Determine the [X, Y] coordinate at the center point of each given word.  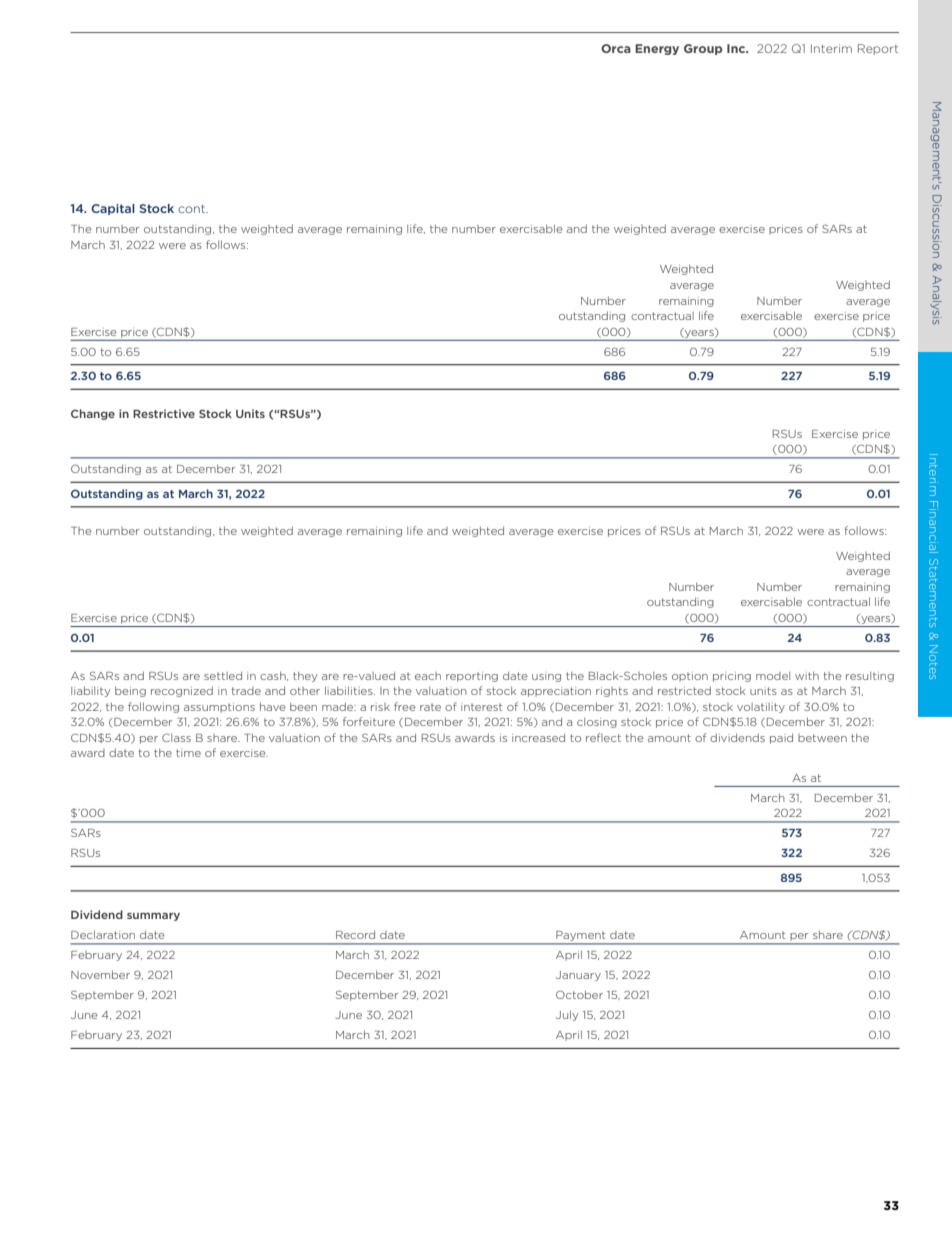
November [100, 974]
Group [703, 49]
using [546, 677]
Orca [616, 48]
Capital [113, 209]
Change [93, 414]
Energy [657, 49]
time [188, 753]
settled [223, 675]
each [428, 676]
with [807, 675]
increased [538, 737]
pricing [732, 677]
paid [781, 738]
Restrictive [164, 413]
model [773, 676]
